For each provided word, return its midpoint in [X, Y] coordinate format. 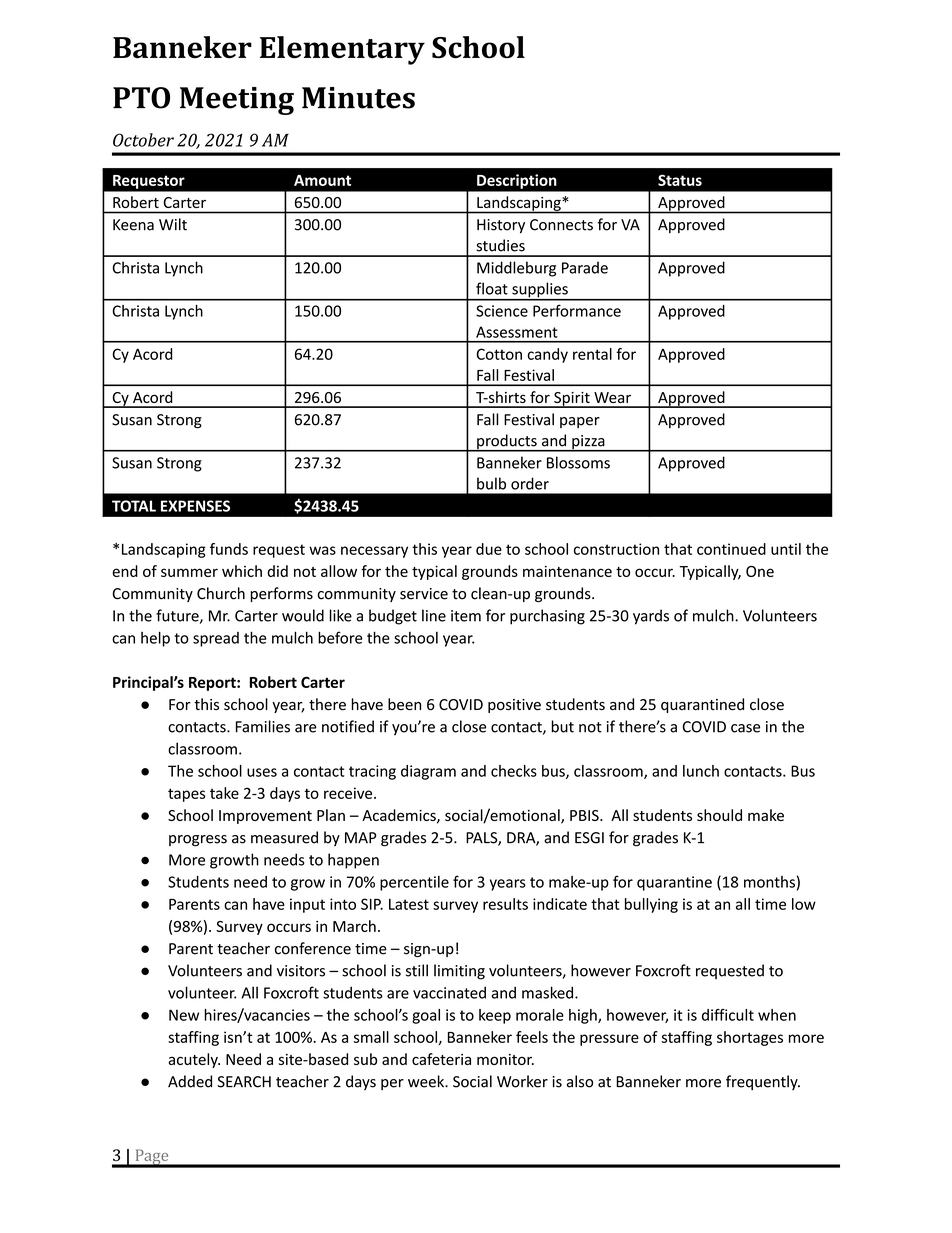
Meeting [237, 101]
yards [651, 617]
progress [198, 841]
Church [221, 593]
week [427, 1081]
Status [680, 180]
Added [190, 1081]
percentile [414, 883]
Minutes [358, 98]
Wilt [173, 224]
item [466, 616]
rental [592, 354]
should [719, 815]
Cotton [499, 354]
